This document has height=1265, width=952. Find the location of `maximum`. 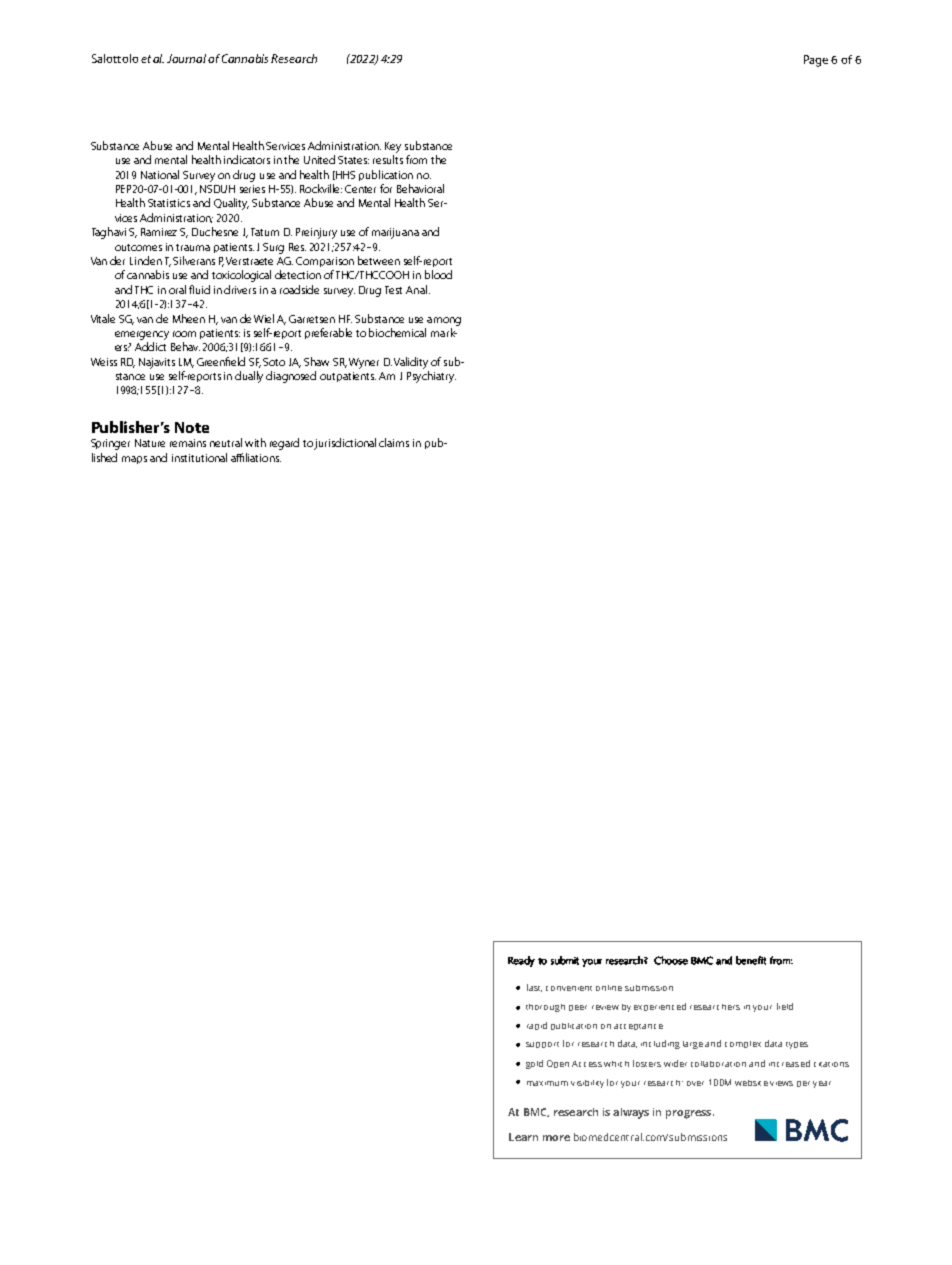

maximum is located at coordinates (547, 1083).
